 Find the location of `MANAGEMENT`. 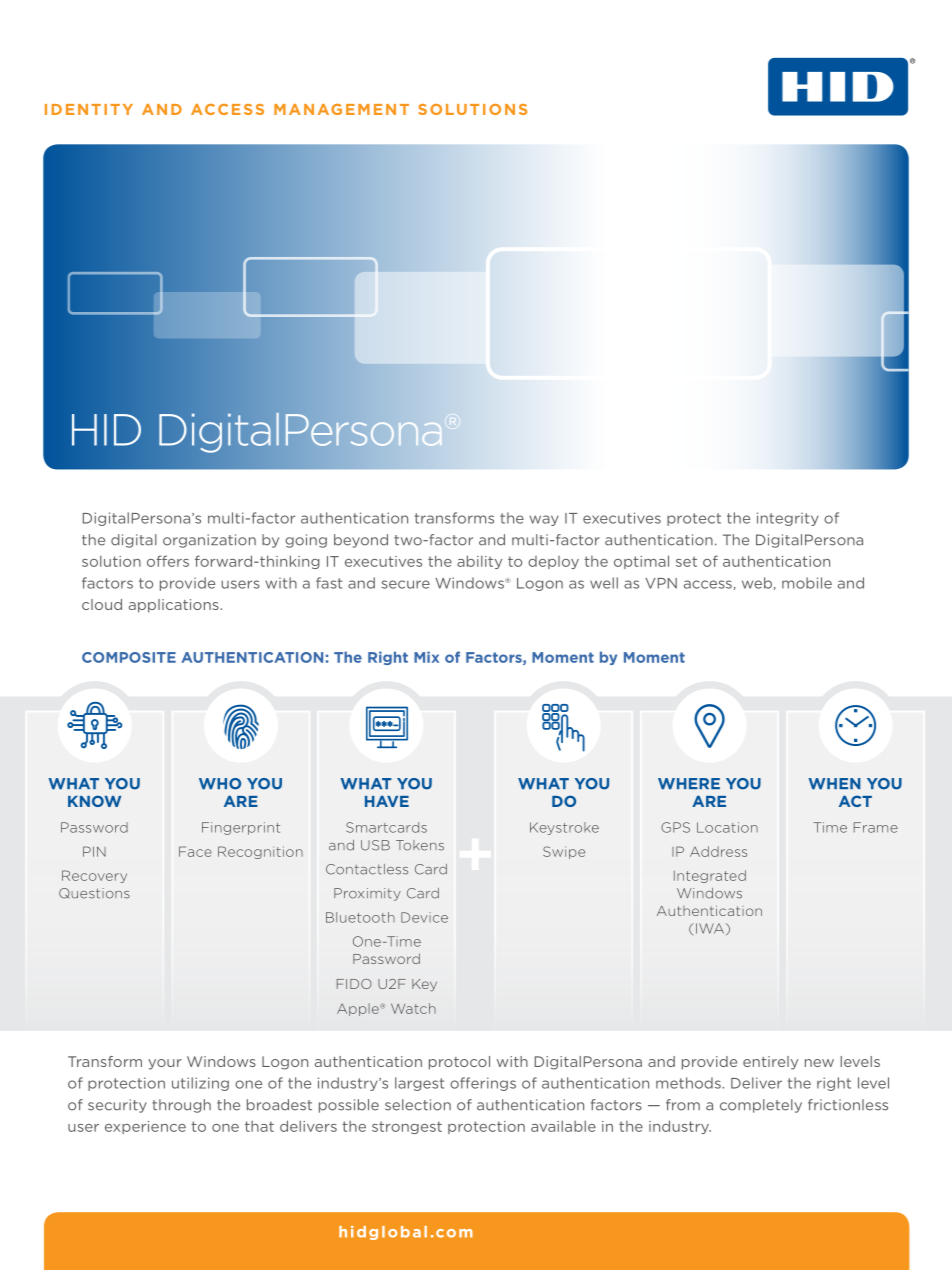

MANAGEMENT is located at coordinates (341, 109).
